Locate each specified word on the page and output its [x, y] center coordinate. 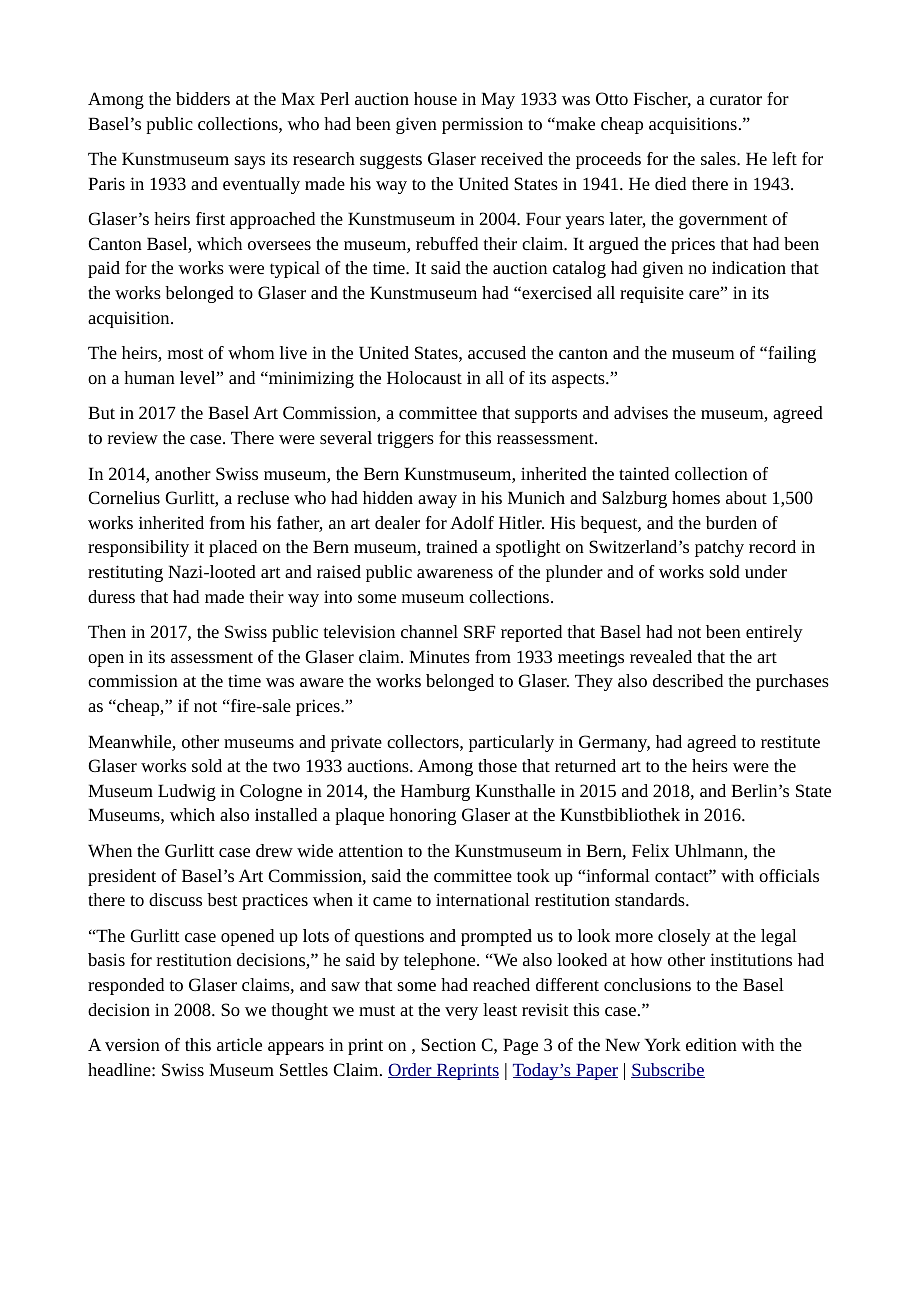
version [132, 1044]
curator [736, 99]
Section [448, 1044]
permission [482, 125]
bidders [203, 98]
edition [711, 1044]
